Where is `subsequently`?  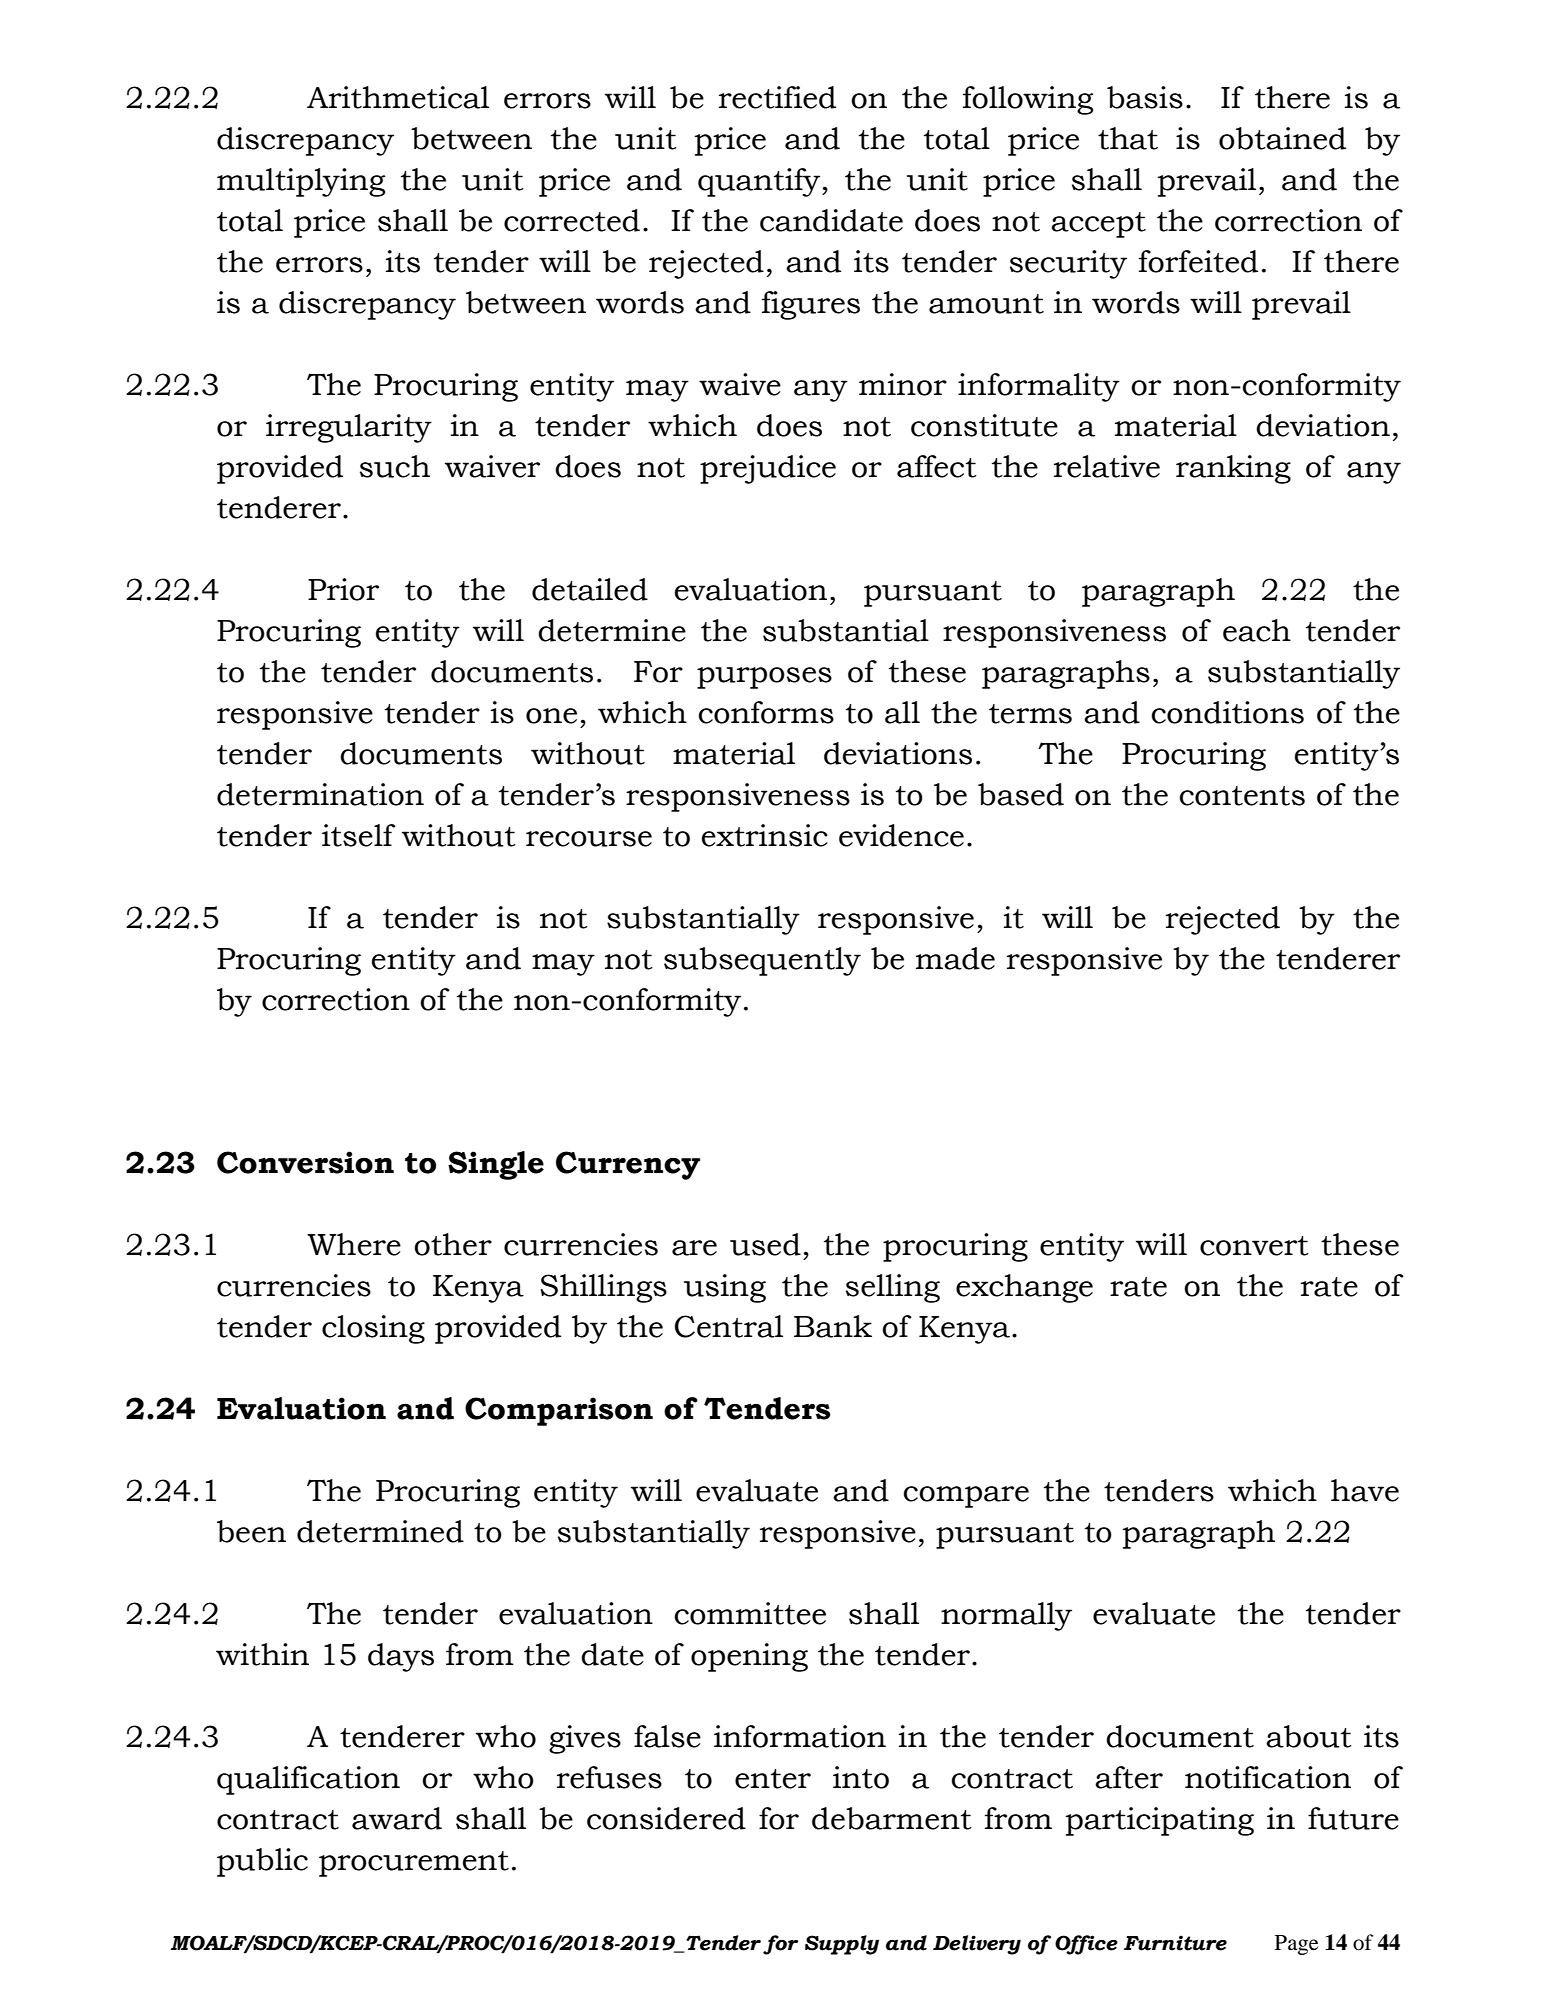 subsequently is located at coordinates (762, 961).
